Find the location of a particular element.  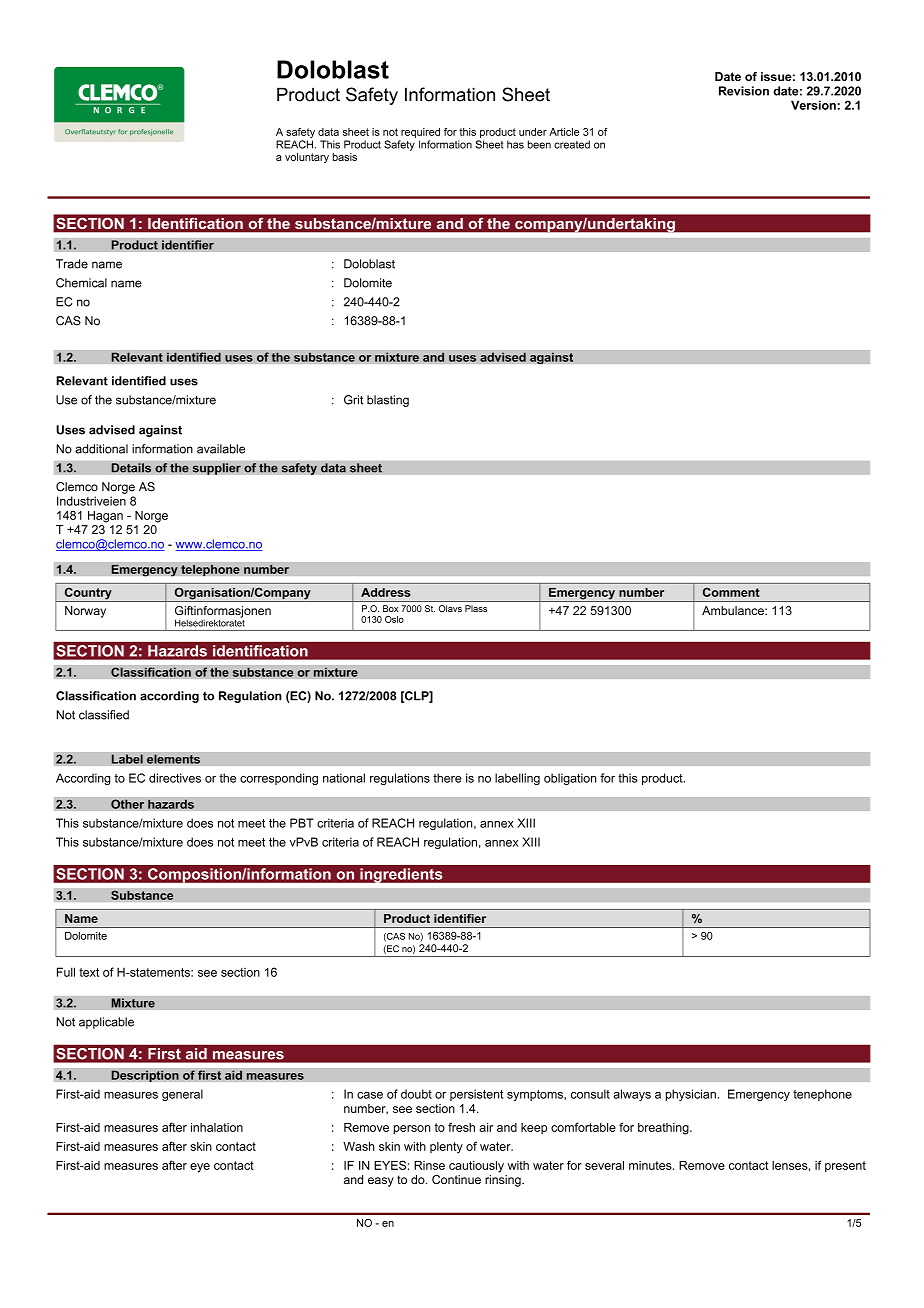

voluntary is located at coordinates (307, 158).
